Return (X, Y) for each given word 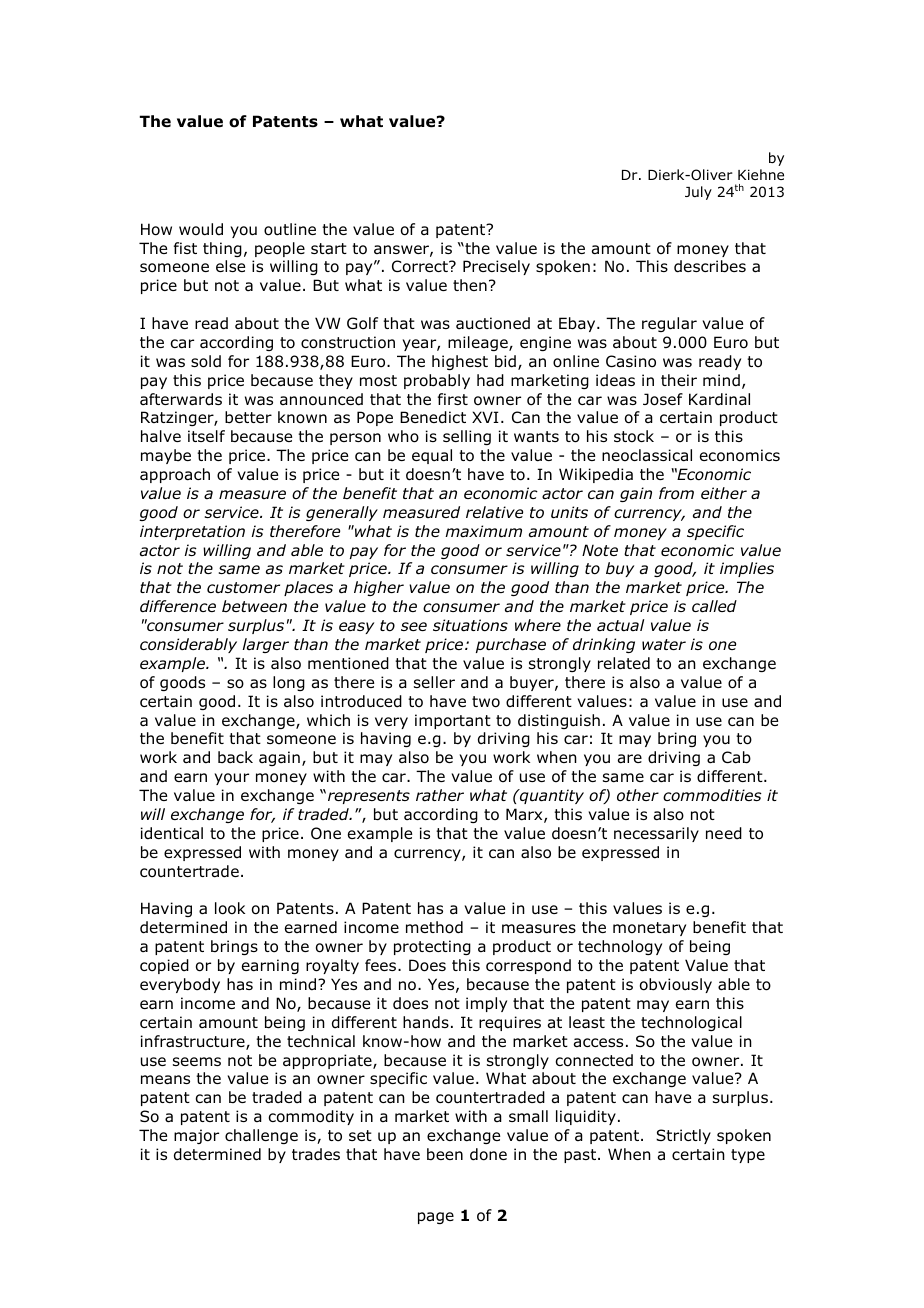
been (445, 1154)
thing (222, 249)
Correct (421, 266)
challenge (261, 1136)
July (698, 193)
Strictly (683, 1136)
